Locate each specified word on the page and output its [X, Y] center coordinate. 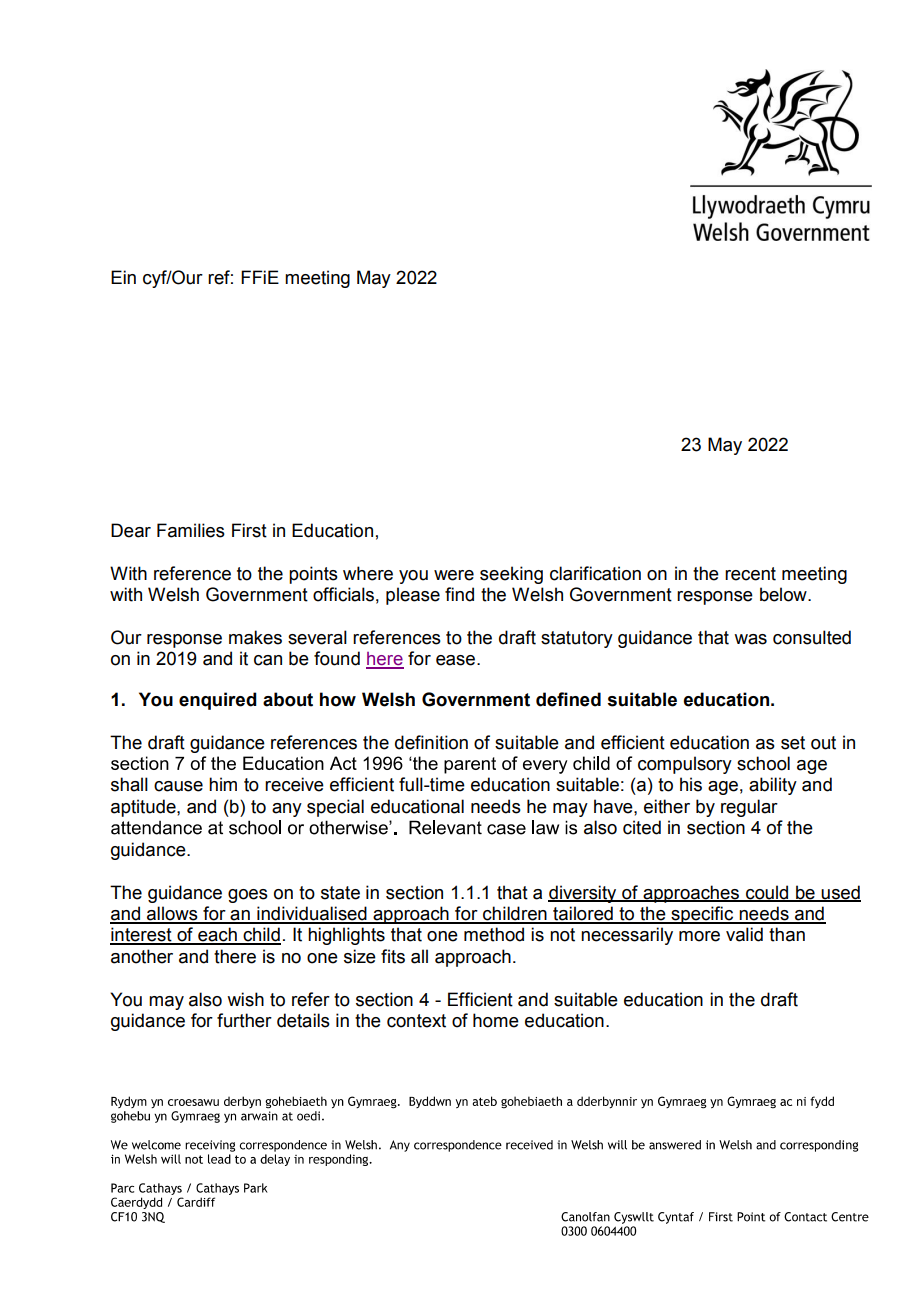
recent [750, 574]
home [496, 1020]
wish [245, 999]
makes [255, 637]
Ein [123, 277]
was [750, 639]
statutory [577, 639]
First [249, 530]
